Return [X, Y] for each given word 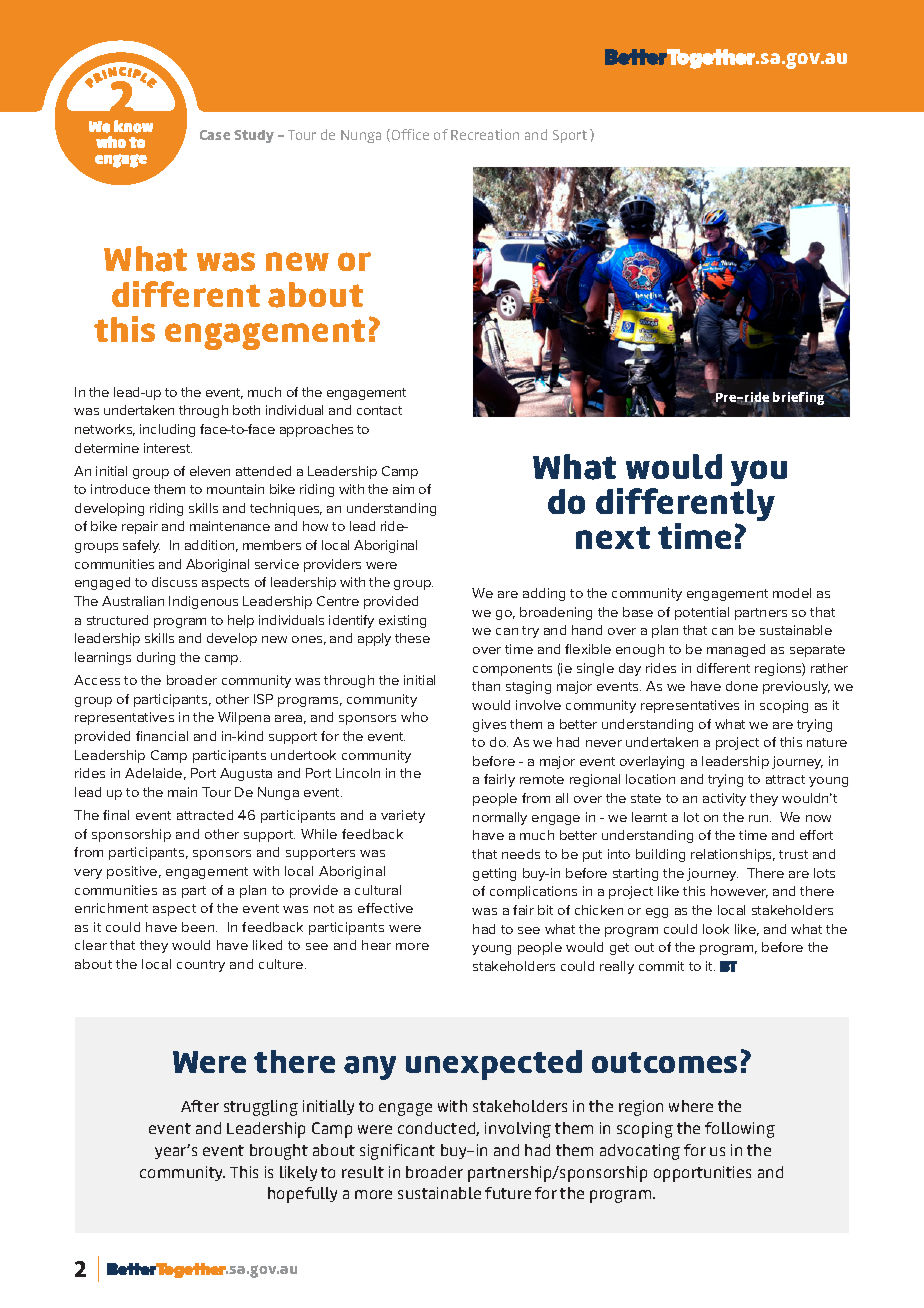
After [200, 1106]
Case [215, 135]
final [116, 815]
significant [397, 1152]
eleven [210, 471]
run [760, 818]
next [613, 537]
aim [403, 489]
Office [409, 135]
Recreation [485, 134]
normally [500, 818]
